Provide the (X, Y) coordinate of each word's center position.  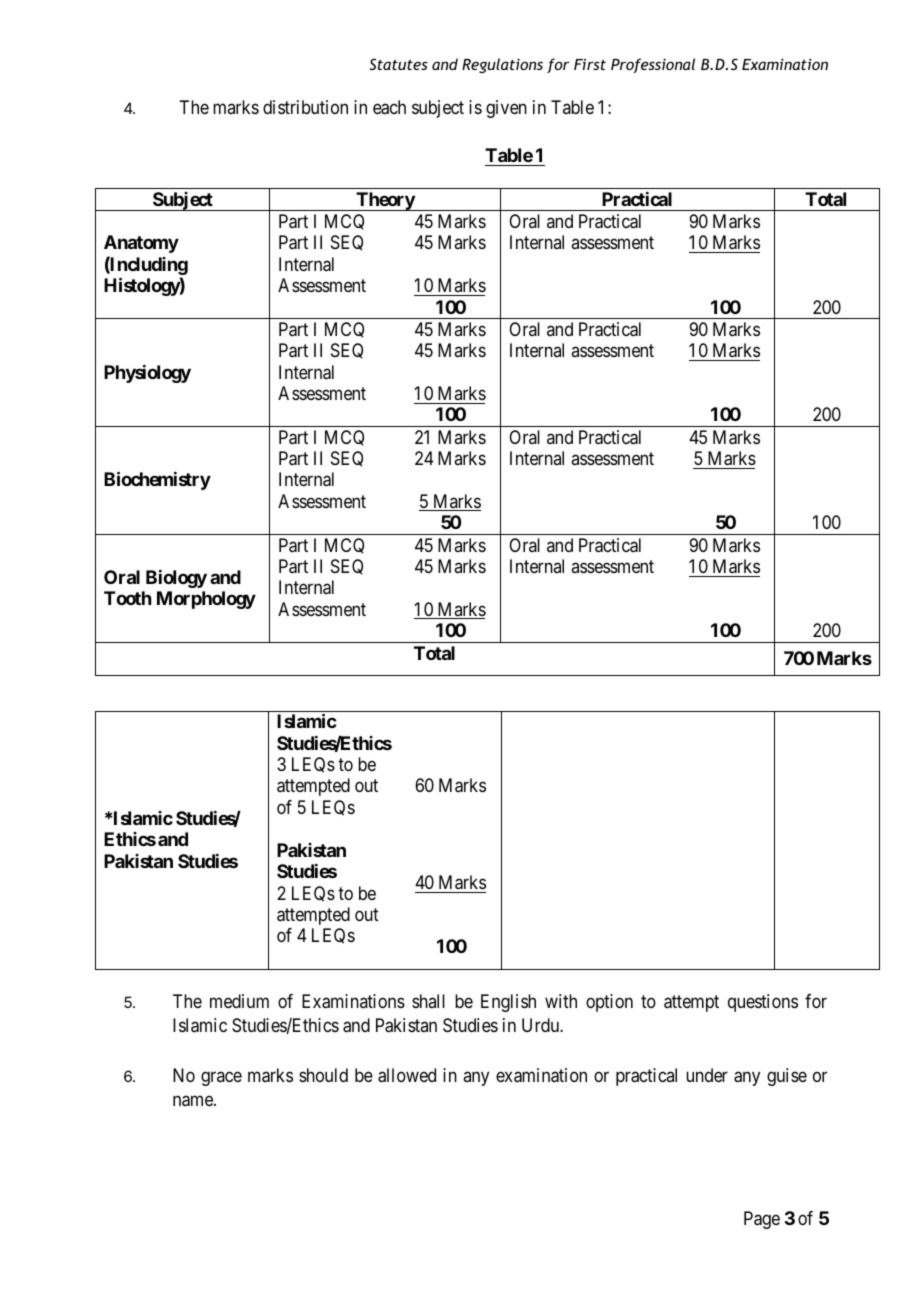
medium (239, 1001)
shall (428, 1001)
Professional (653, 65)
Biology (176, 579)
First (590, 64)
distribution (305, 107)
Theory (385, 201)
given (506, 109)
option (609, 1003)
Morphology (206, 600)
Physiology (147, 374)
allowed (407, 1075)
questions (763, 1003)
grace (221, 1078)
